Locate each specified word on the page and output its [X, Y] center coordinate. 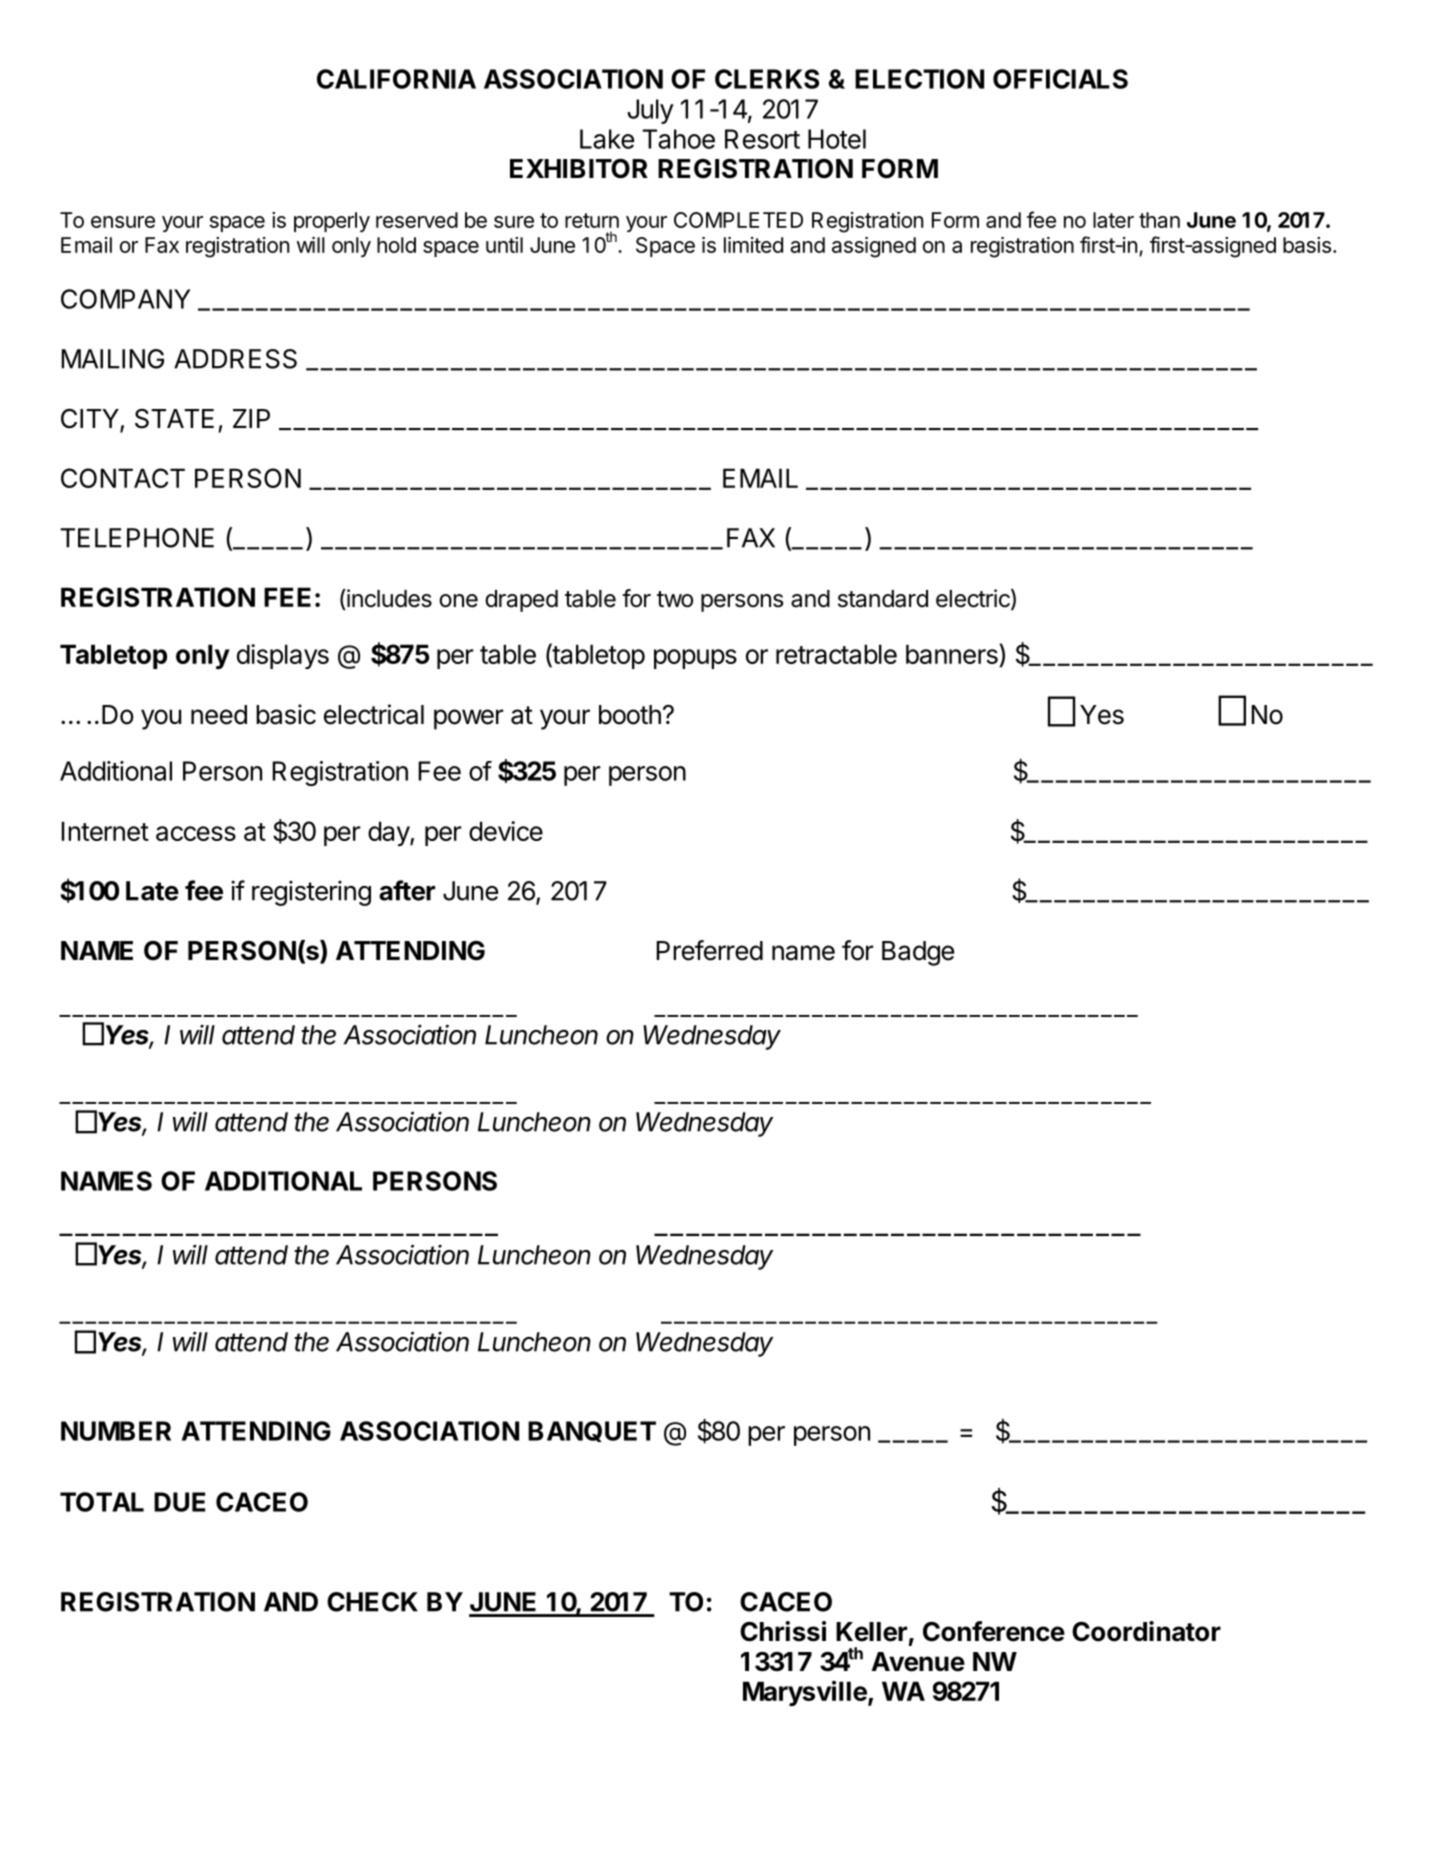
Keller [871, 1632]
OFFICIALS [1060, 79]
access [196, 833]
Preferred [709, 950]
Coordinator [1146, 1631]
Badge [918, 953]
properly [332, 222]
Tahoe [678, 139]
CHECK [372, 1602]
